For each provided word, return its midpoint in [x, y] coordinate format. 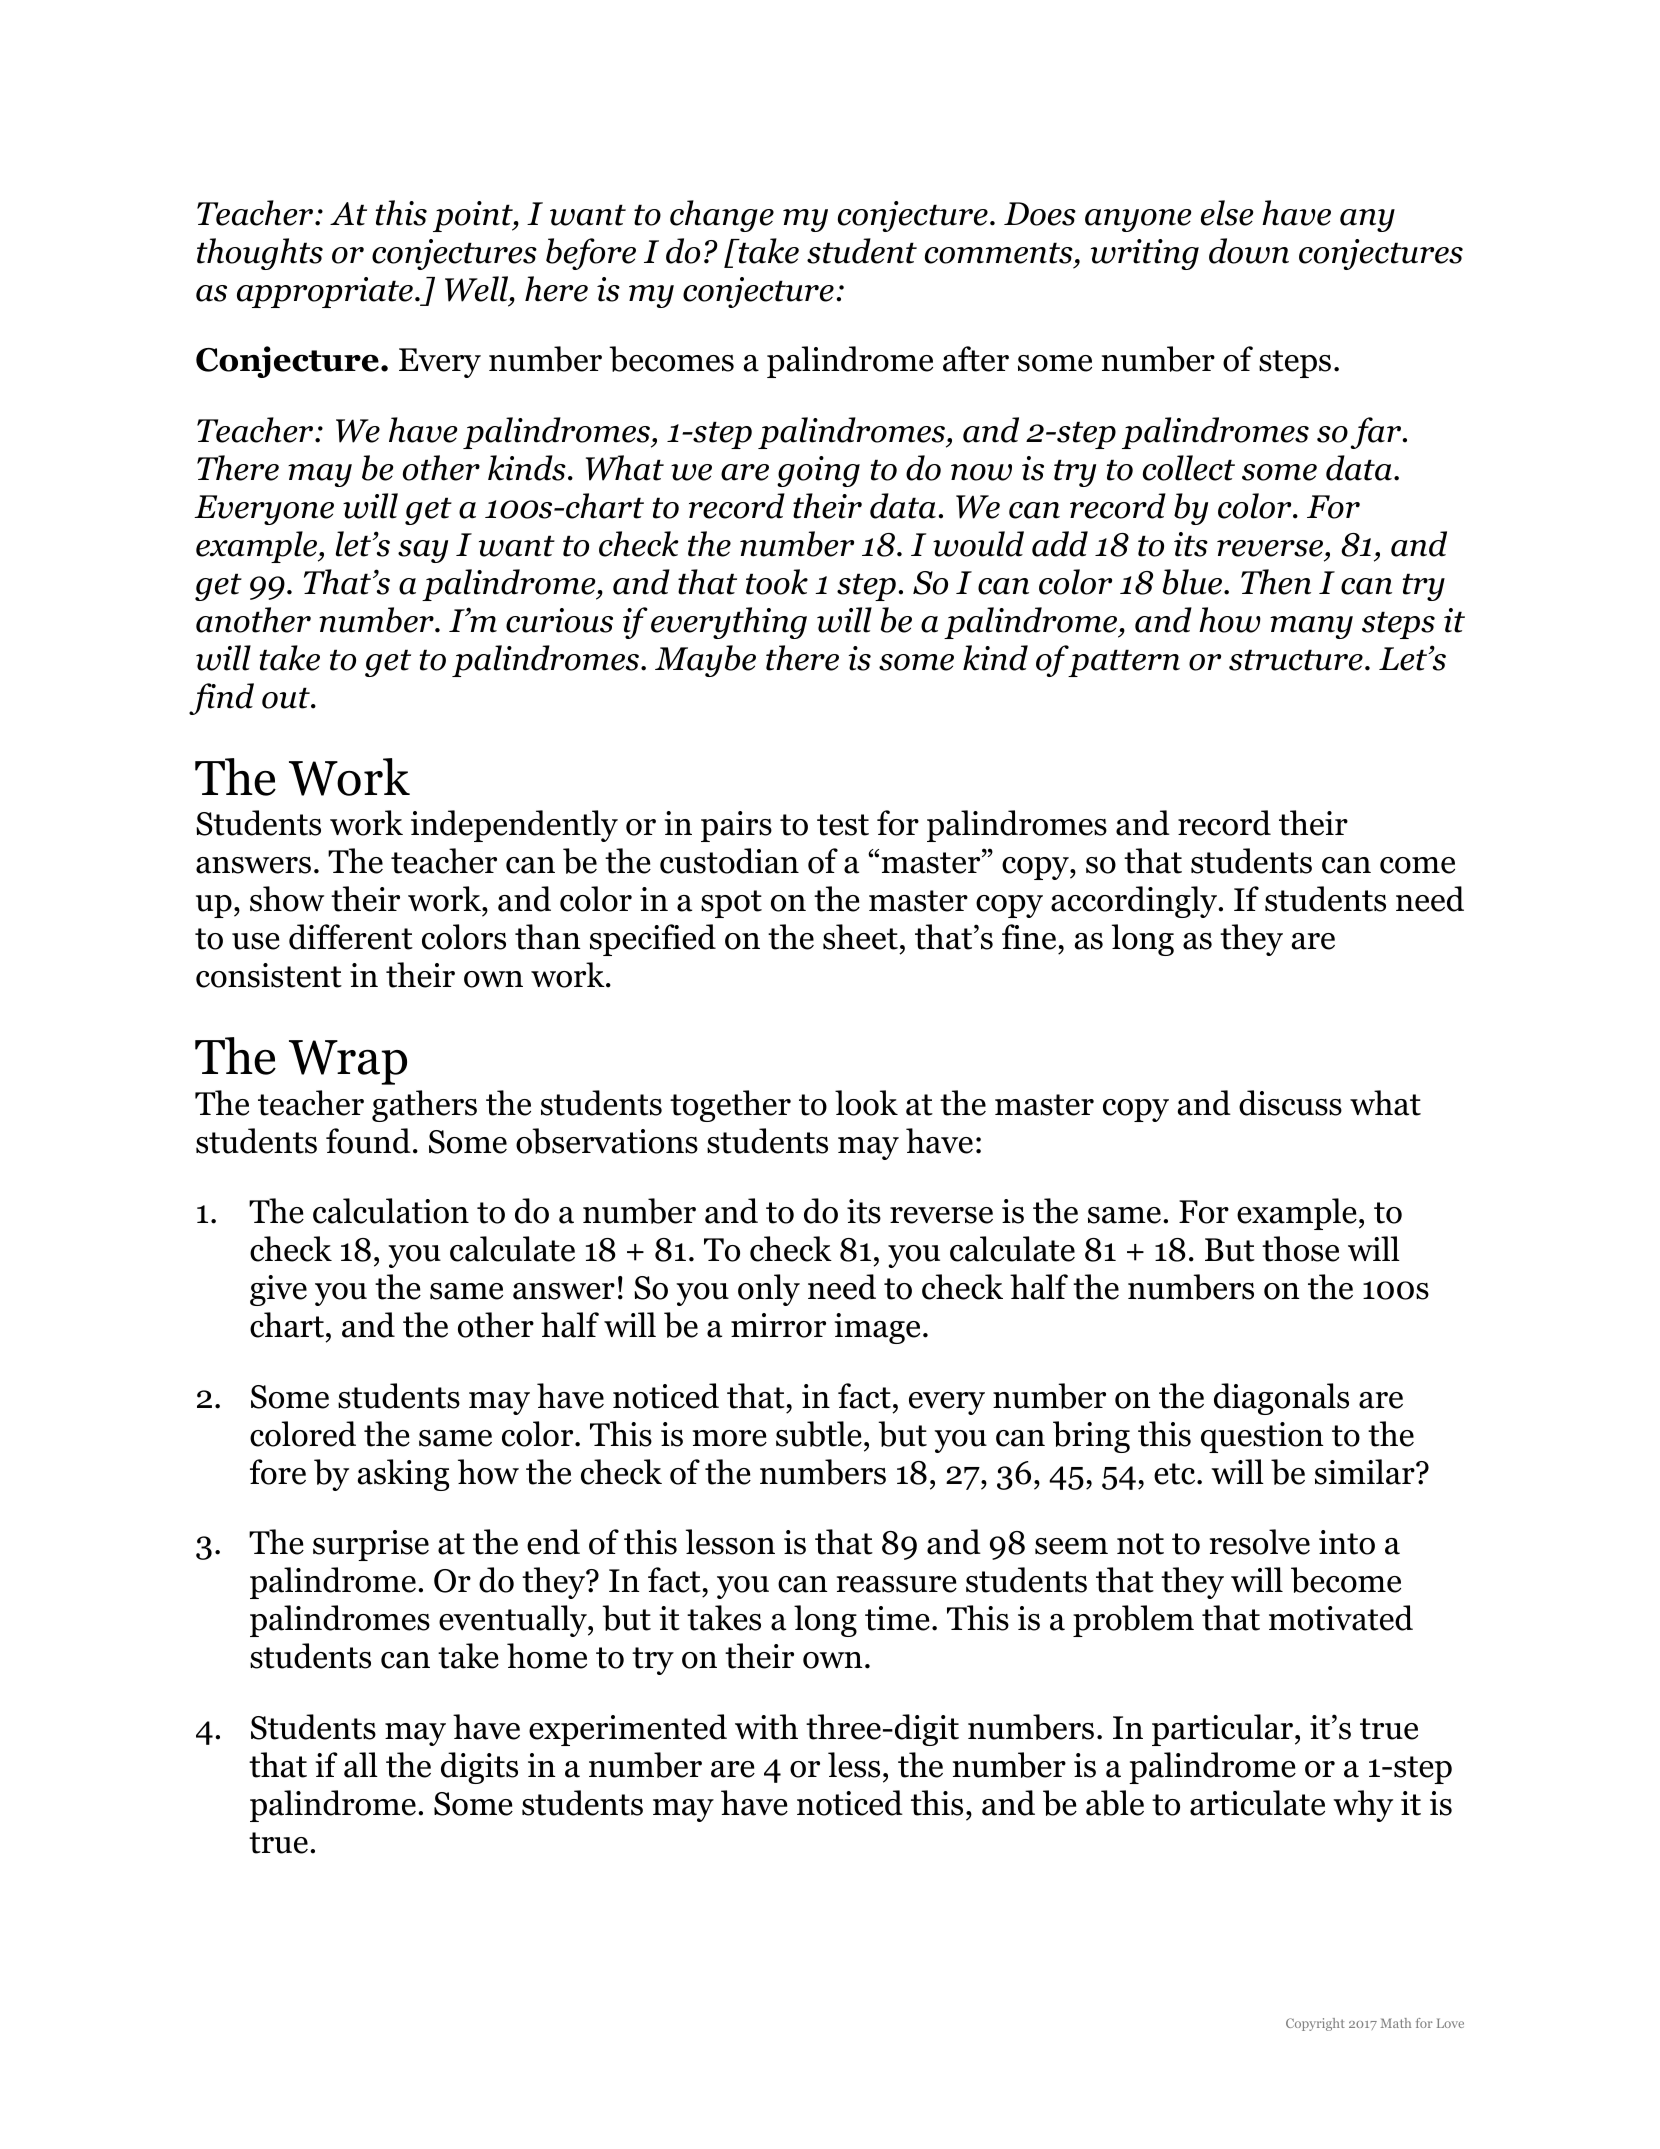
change [722, 216]
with [766, 1727]
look [866, 1103]
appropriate [325, 292]
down [1249, 251]
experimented [628, 1730]
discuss [1290, 1103]
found [368, 1141]
